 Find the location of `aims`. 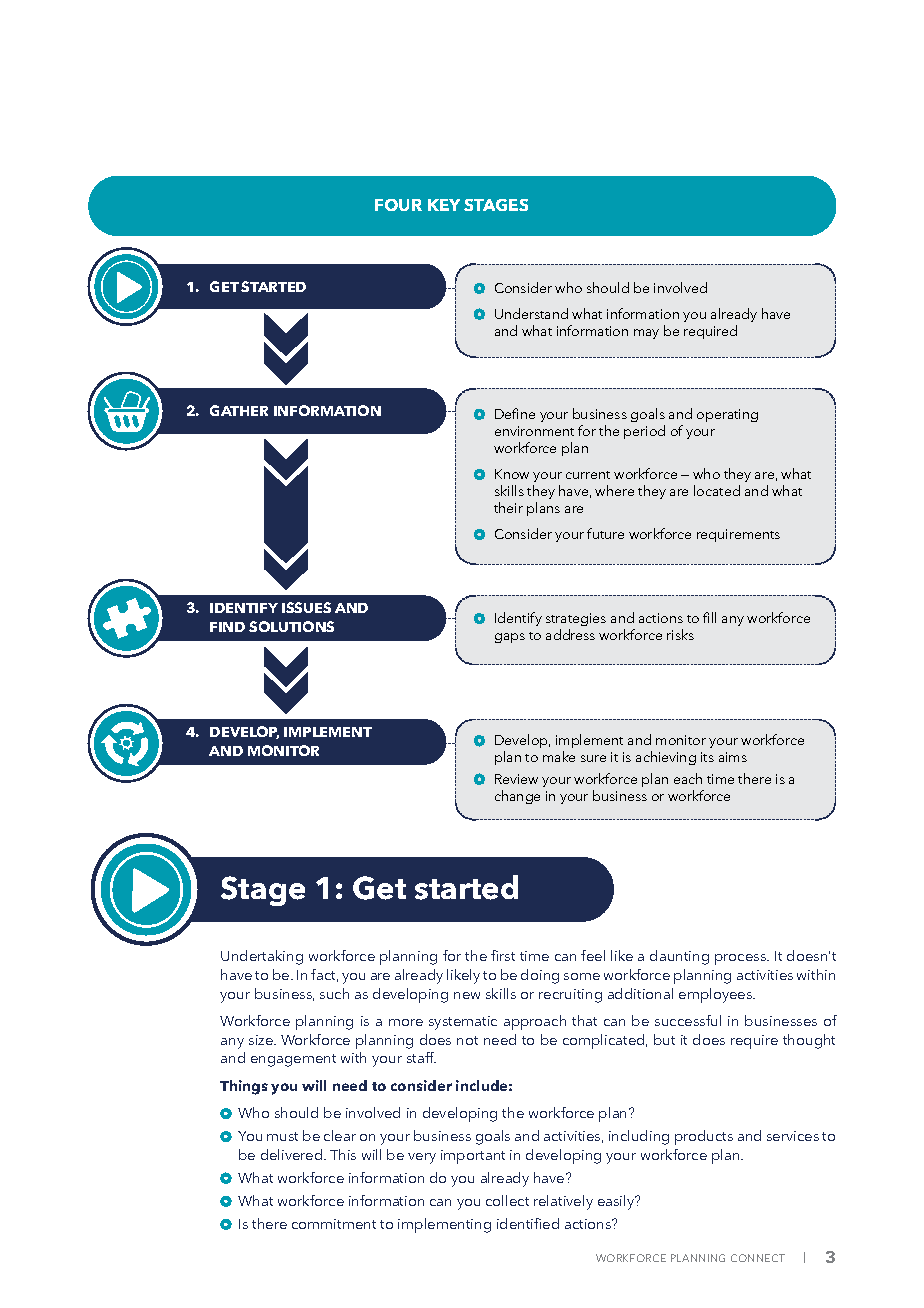

aims is located at coordinates (733, 757).
